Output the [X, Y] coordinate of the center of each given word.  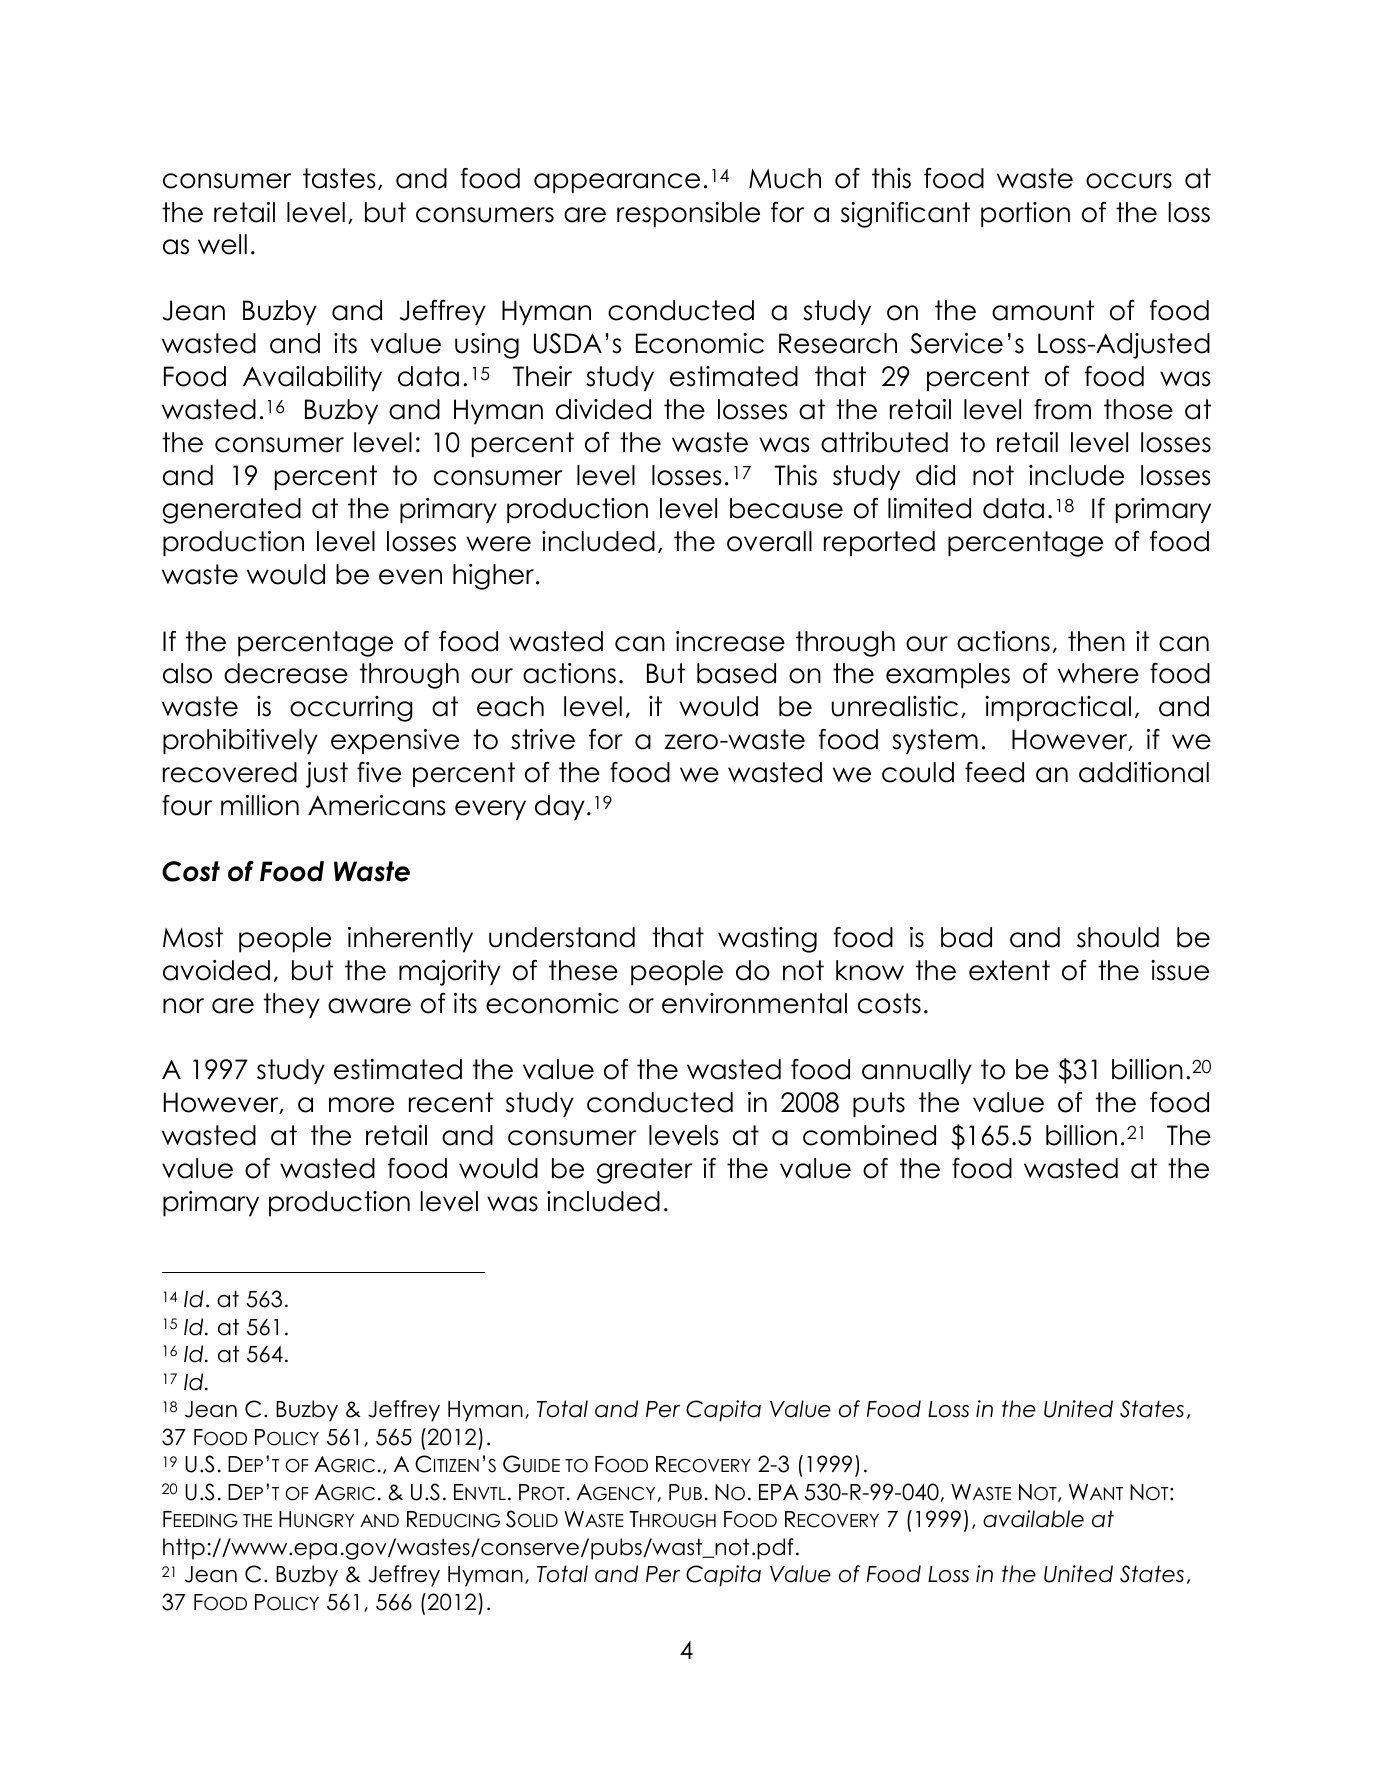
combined [869, 1135]
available [1033, 1519]
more [361, 1105]
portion [1025, 215]
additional [1144, 772]
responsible [688, 215]
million [260, 805]
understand [562, 937]
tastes [339, 178]
